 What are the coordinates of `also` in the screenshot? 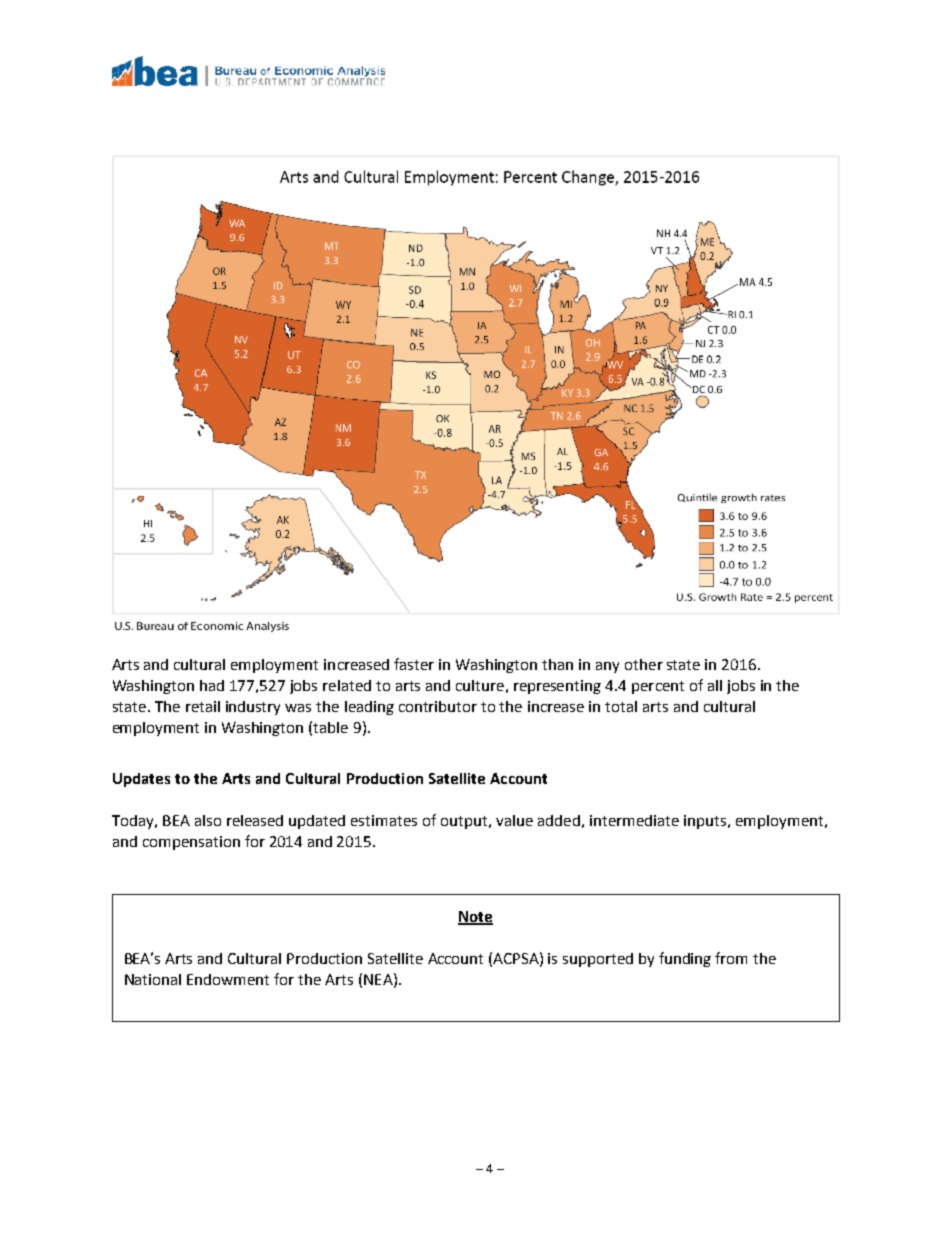 It's located at (208, 820).
